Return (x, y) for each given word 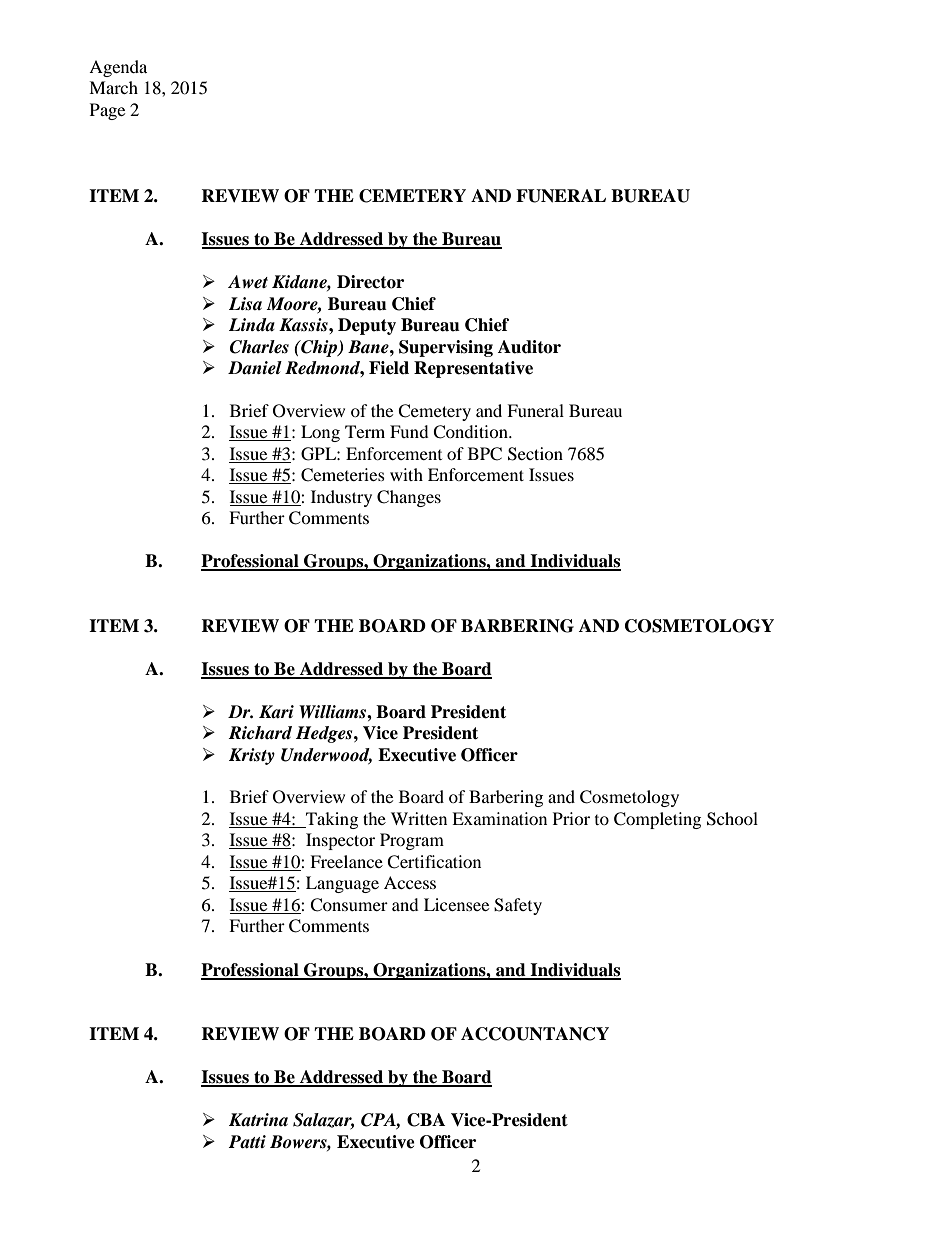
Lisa (245, 304)
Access (410, 882)
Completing (657, 820)
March (113, 87)
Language (342, 884)
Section (535, 454)
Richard (260, 733)
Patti (247, 1142)
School (732, 819)
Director (370, 282)
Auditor (529, 347)
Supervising (446, 348)
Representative (473, 369)
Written (419, 818)
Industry (341, 498)
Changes (409, 498)
